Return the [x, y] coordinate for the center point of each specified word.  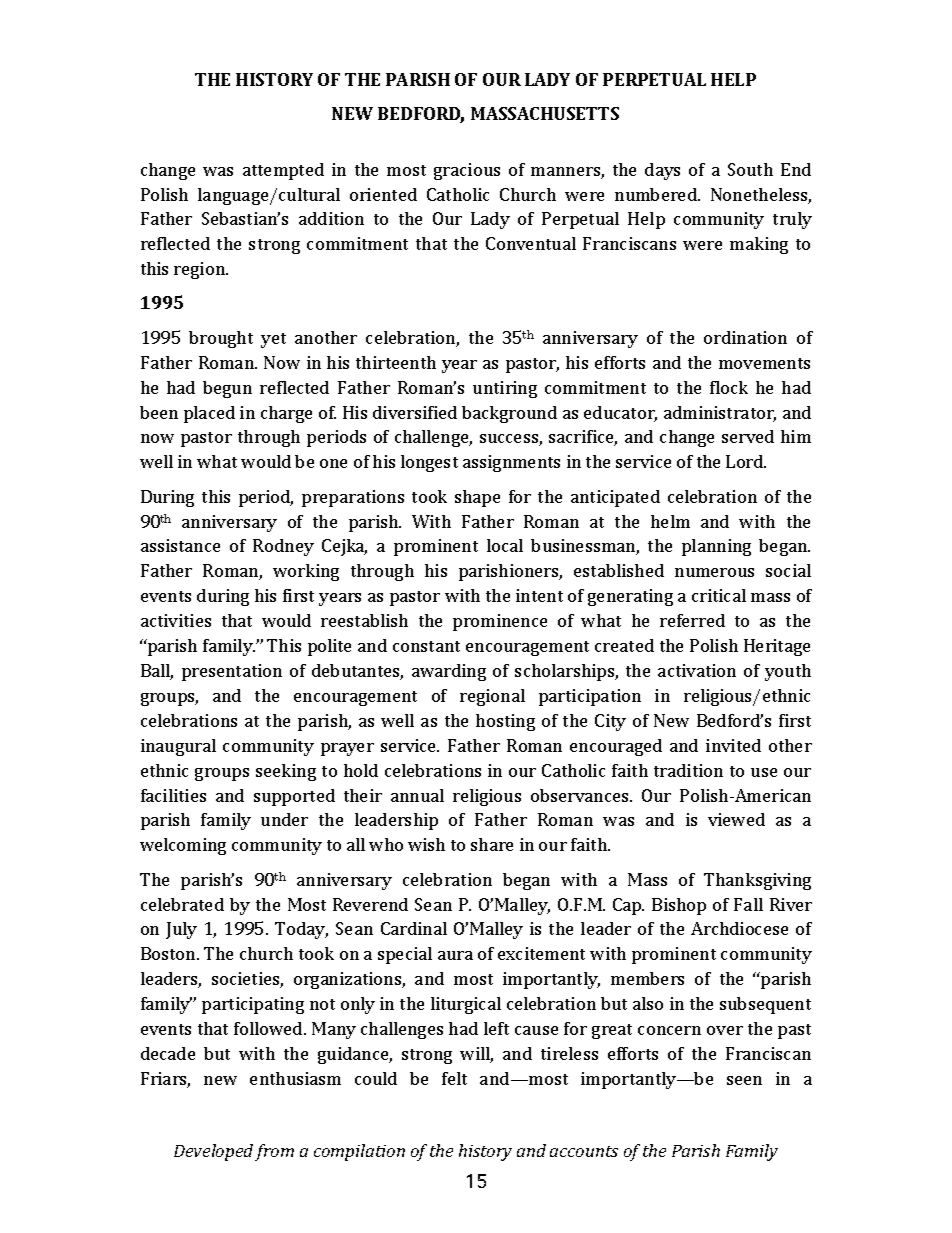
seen [744, 1080]
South [750, 169]
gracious [467, 171]
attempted [283, 171]
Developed [213, 1152]
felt [454, 1078]
